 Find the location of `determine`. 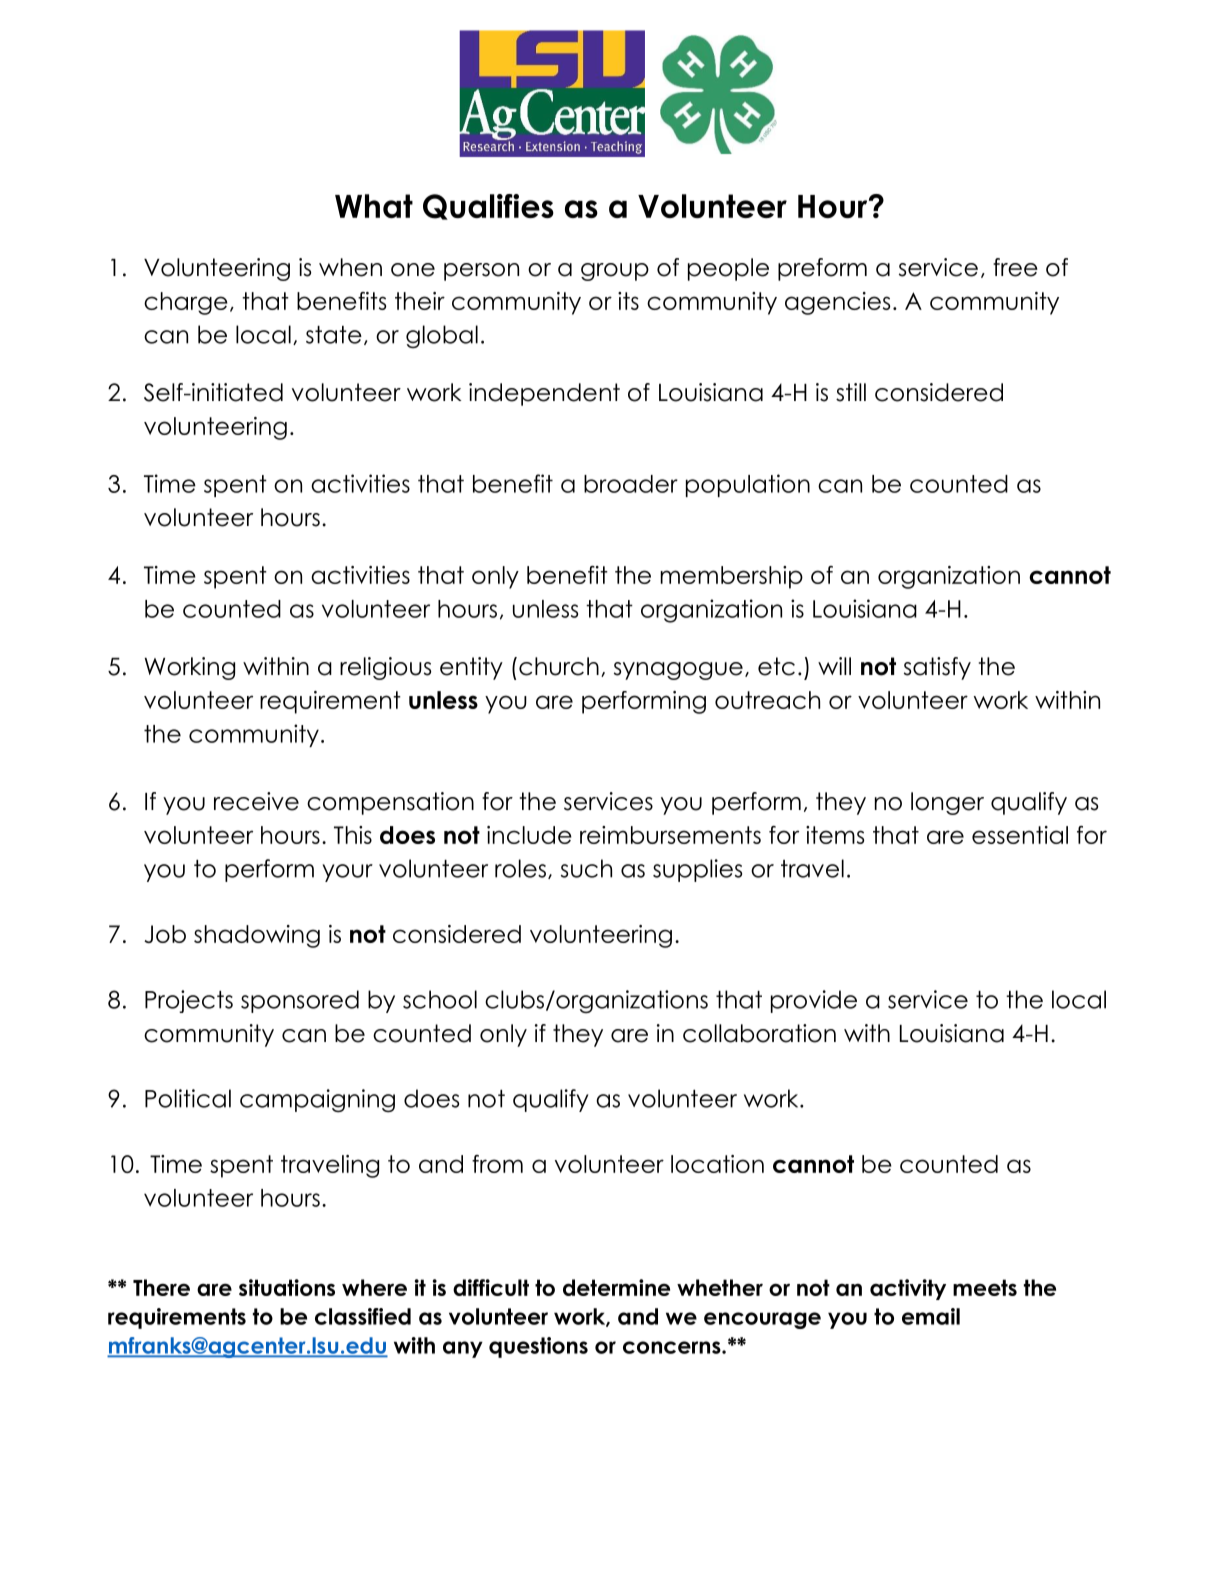

determine is located at coordinates (616, 1287).
